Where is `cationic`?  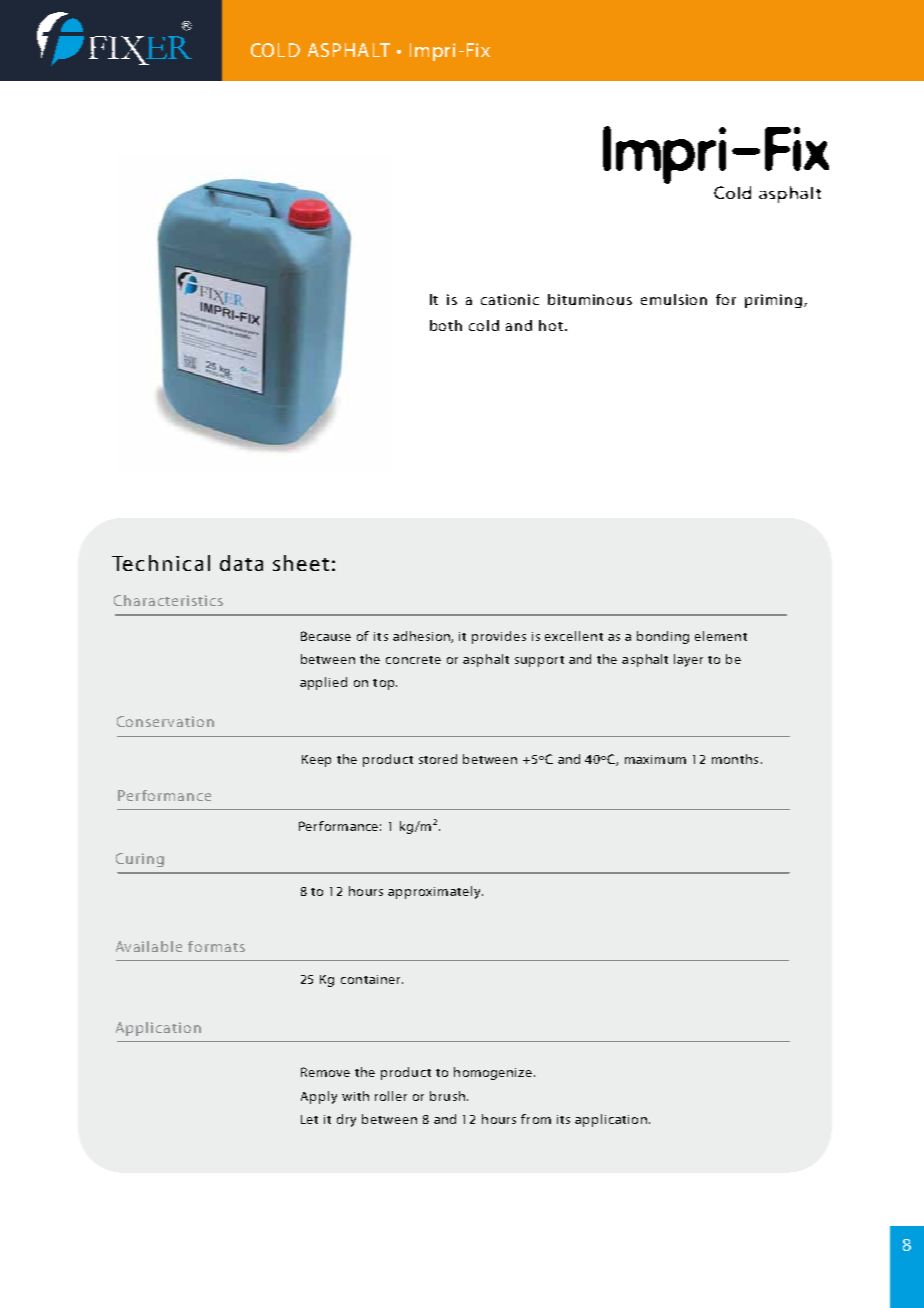
cationic is located at coordinates (510, 299).
